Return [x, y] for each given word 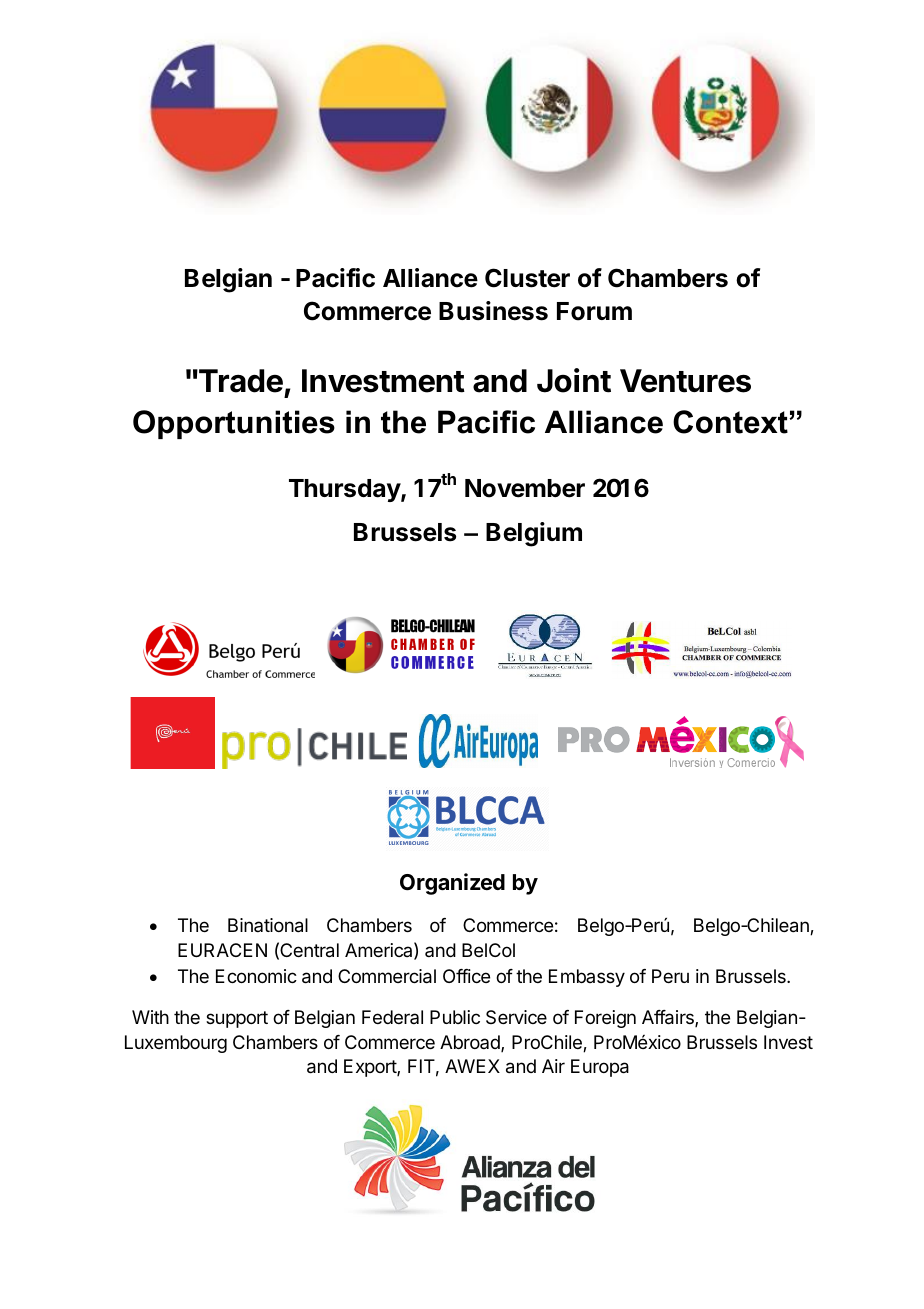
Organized [452, 884]
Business [493, 311]
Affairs [669, 1018]
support [237, 1019]
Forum [594, 311]
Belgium [534, 534]
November [525, 488]
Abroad [471, 1043]
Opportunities [234, 424]
